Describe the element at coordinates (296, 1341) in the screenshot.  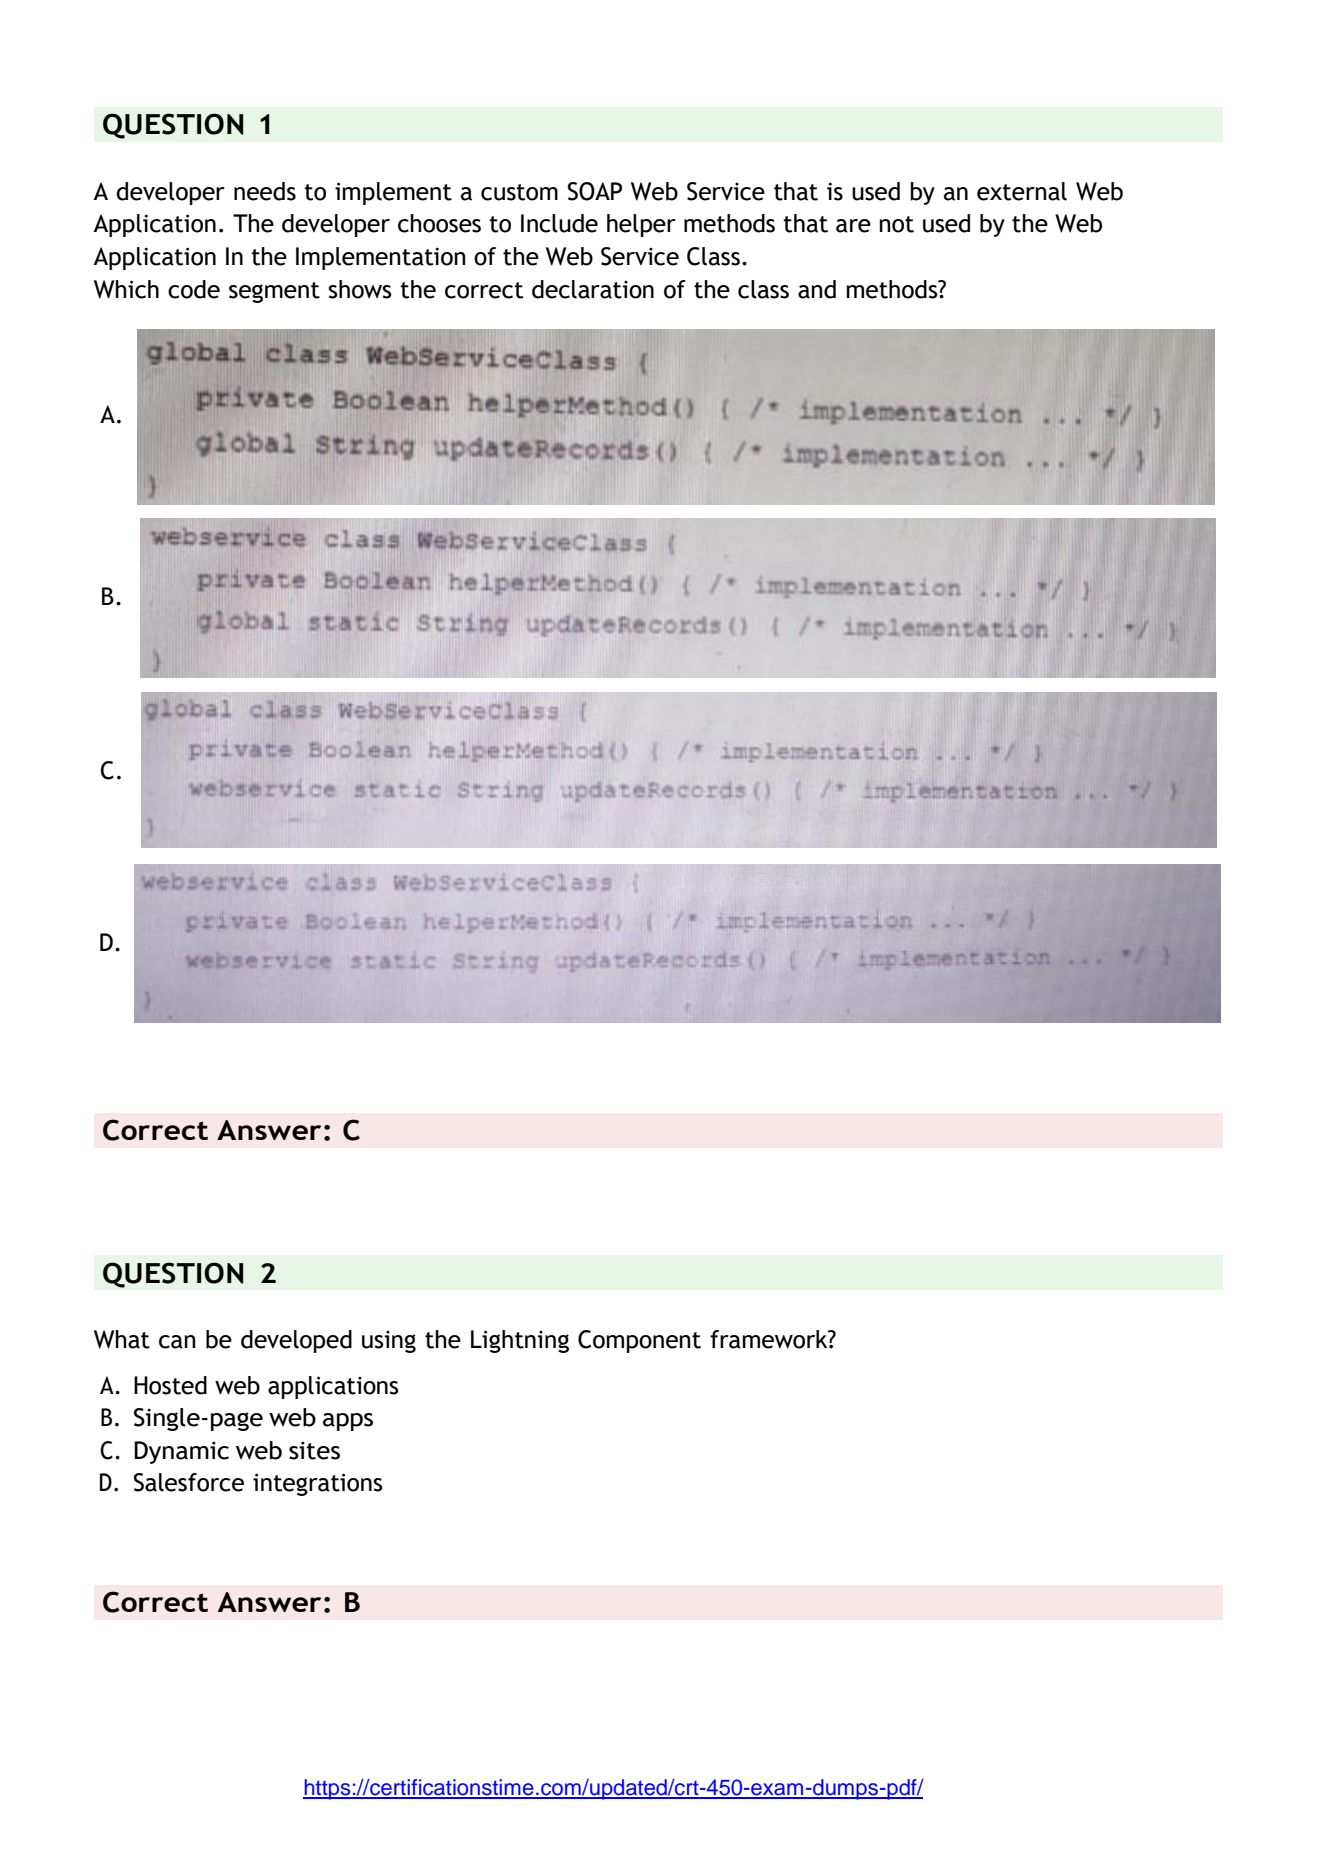
I see `developed` at that location.
